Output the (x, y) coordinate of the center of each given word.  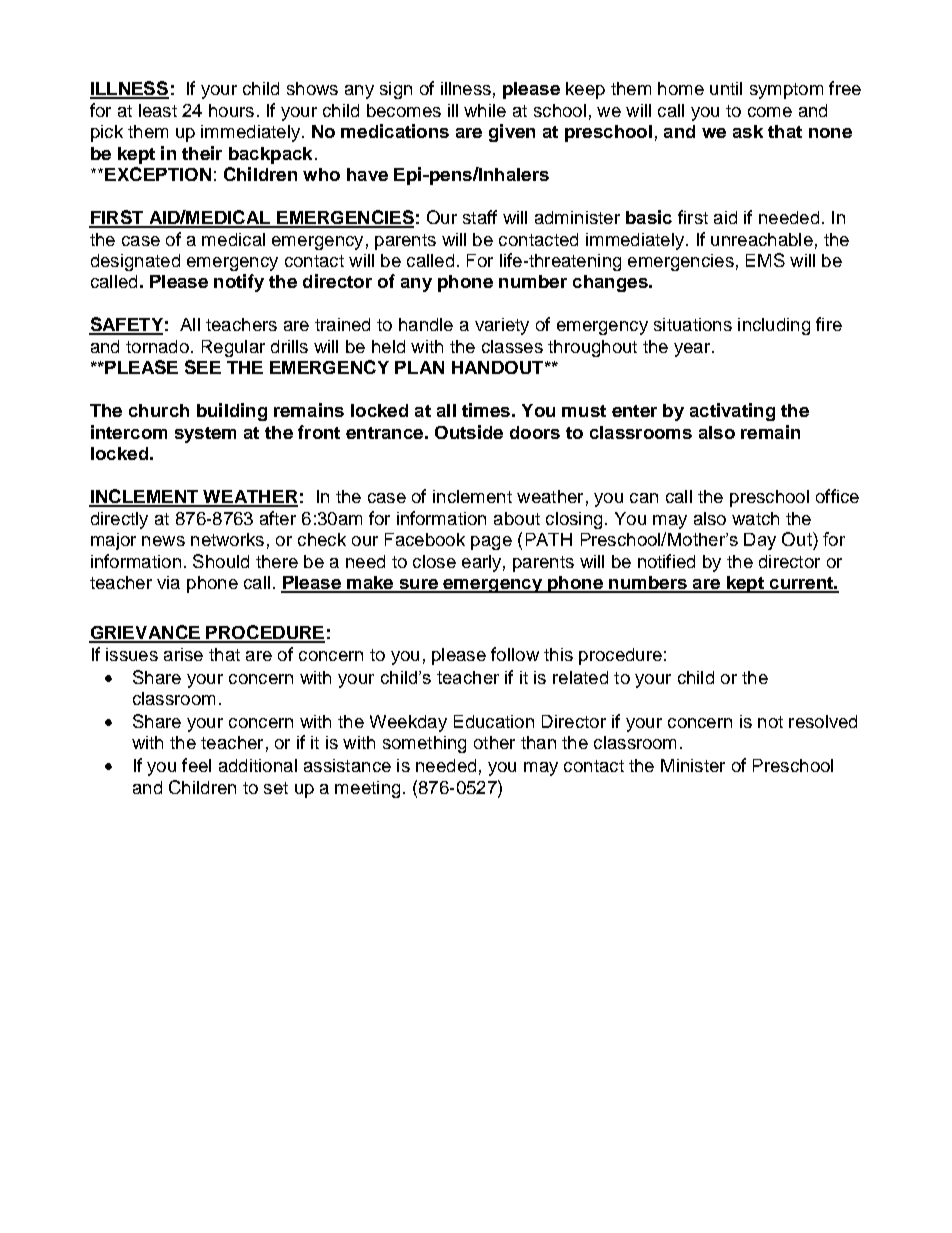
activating (732, 412)
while (485, 110)
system (205, 435)
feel (196, 765)
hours (231, 110)
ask (748, 131)
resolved (823, 721)
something (424, 744)
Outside (469, 432)
